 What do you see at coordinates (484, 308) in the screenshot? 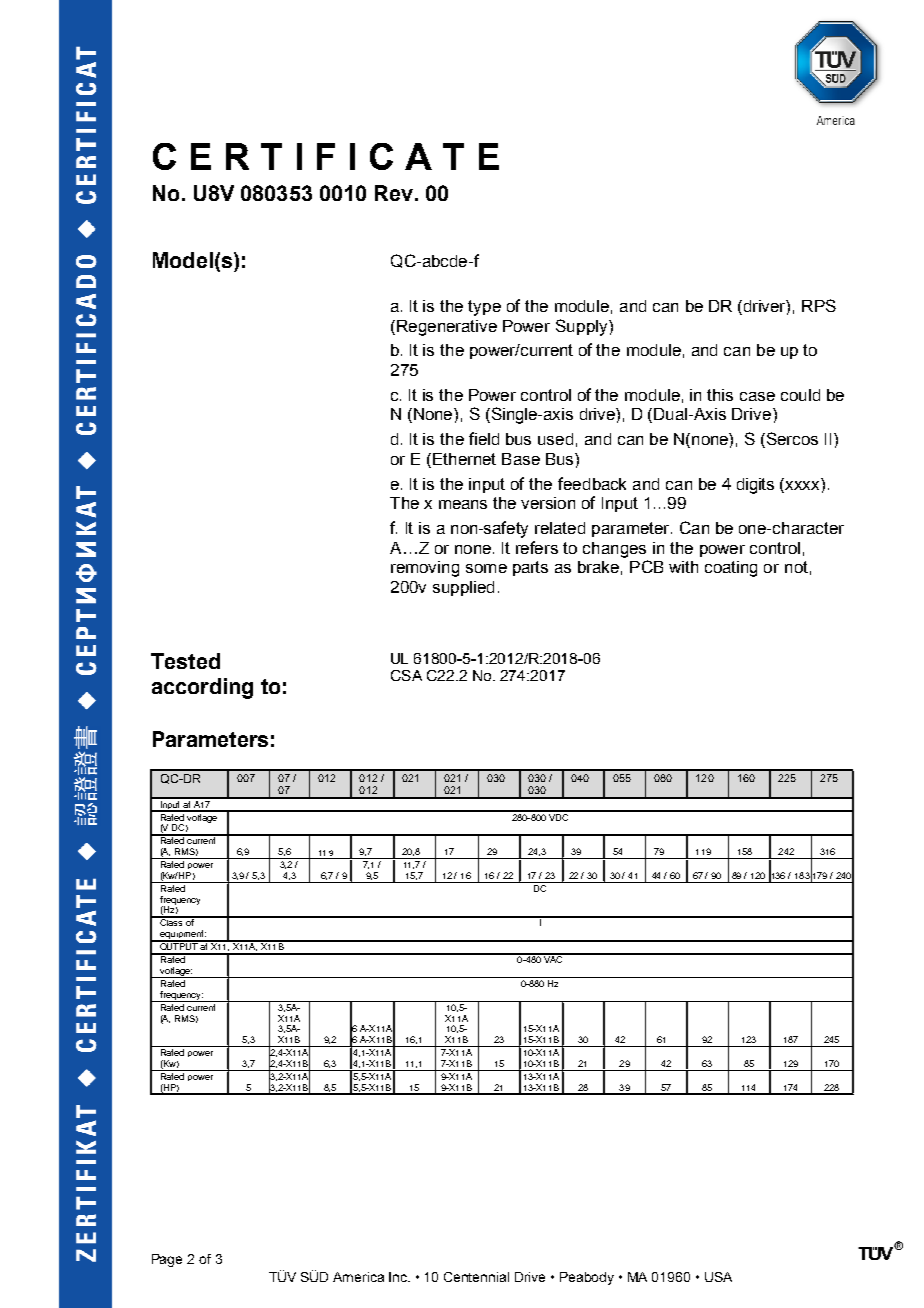
I see `type` at bounding box center [484, 308].
